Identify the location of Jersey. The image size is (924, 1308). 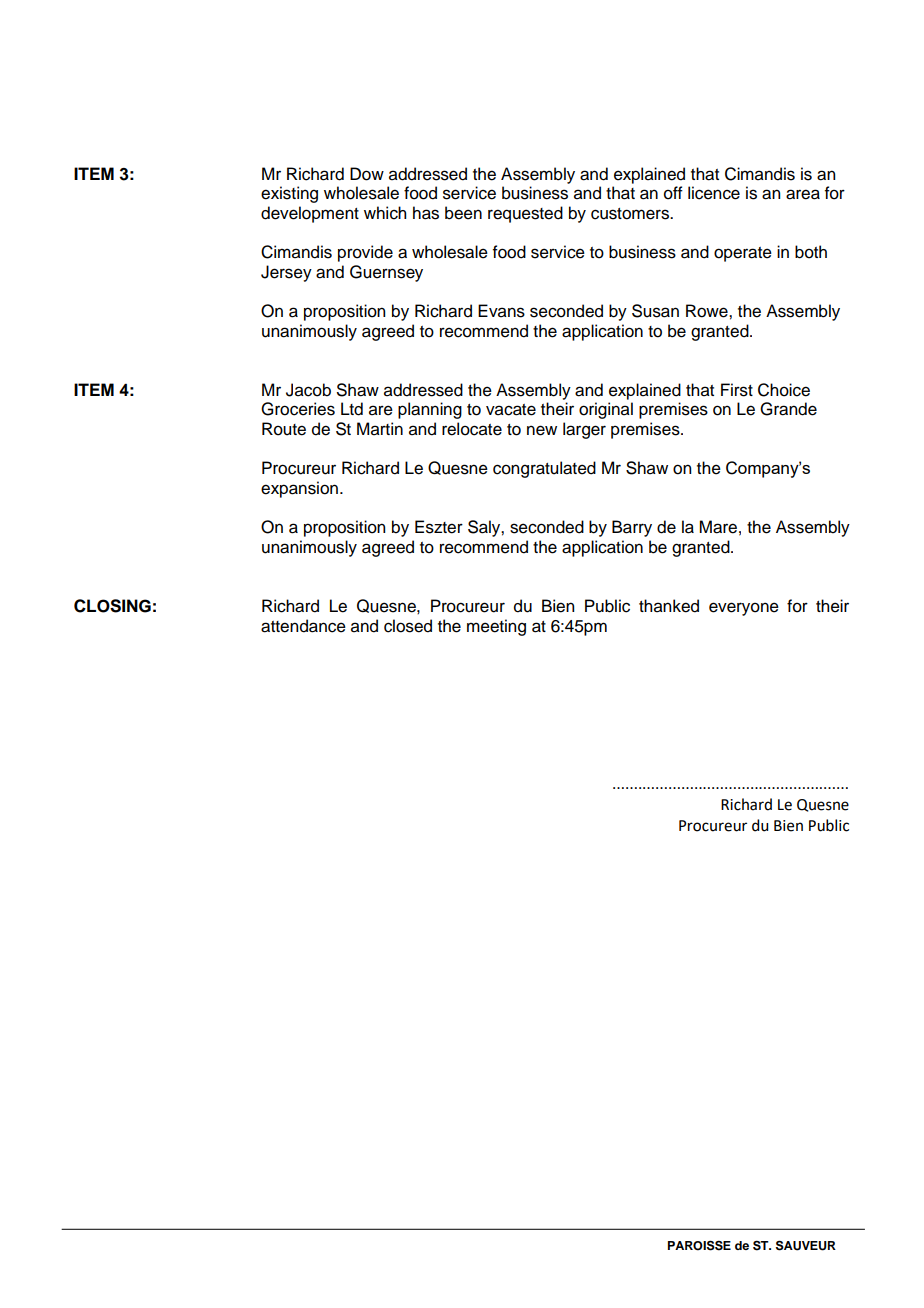
(286, 273).
